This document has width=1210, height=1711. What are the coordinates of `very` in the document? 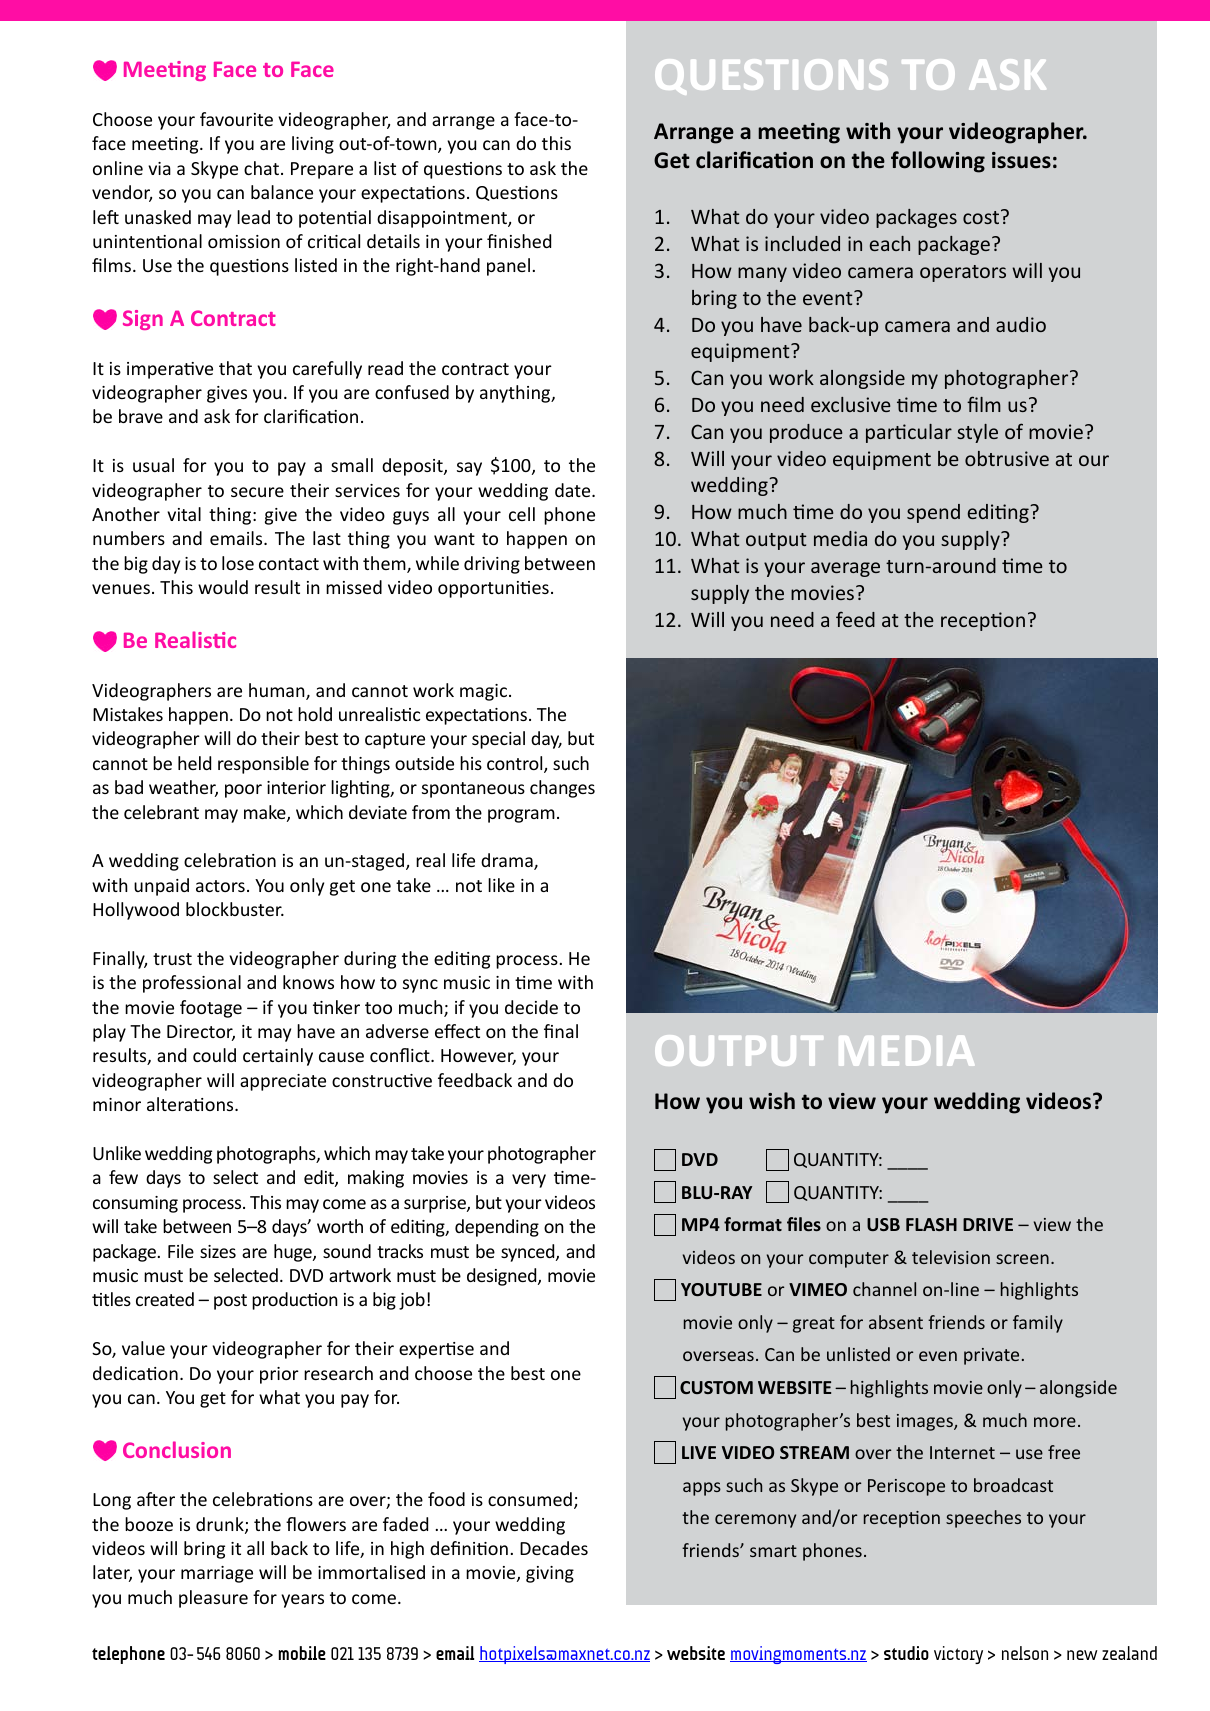 It's located at (529, 1181).
